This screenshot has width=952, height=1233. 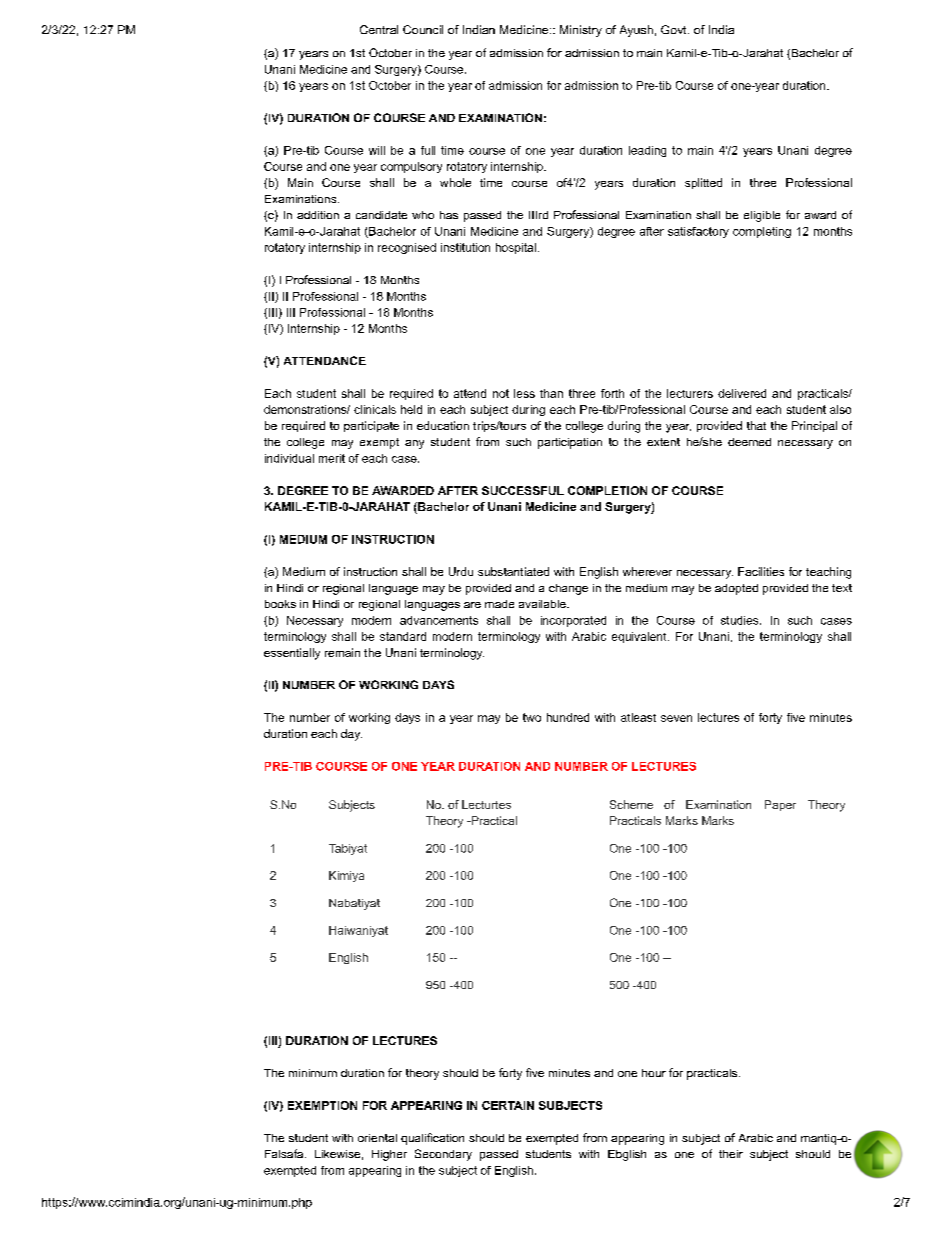 What do you see at coordinates (280, 604) in the screenshot?
I see `books` at bounding box center [280, 604].
